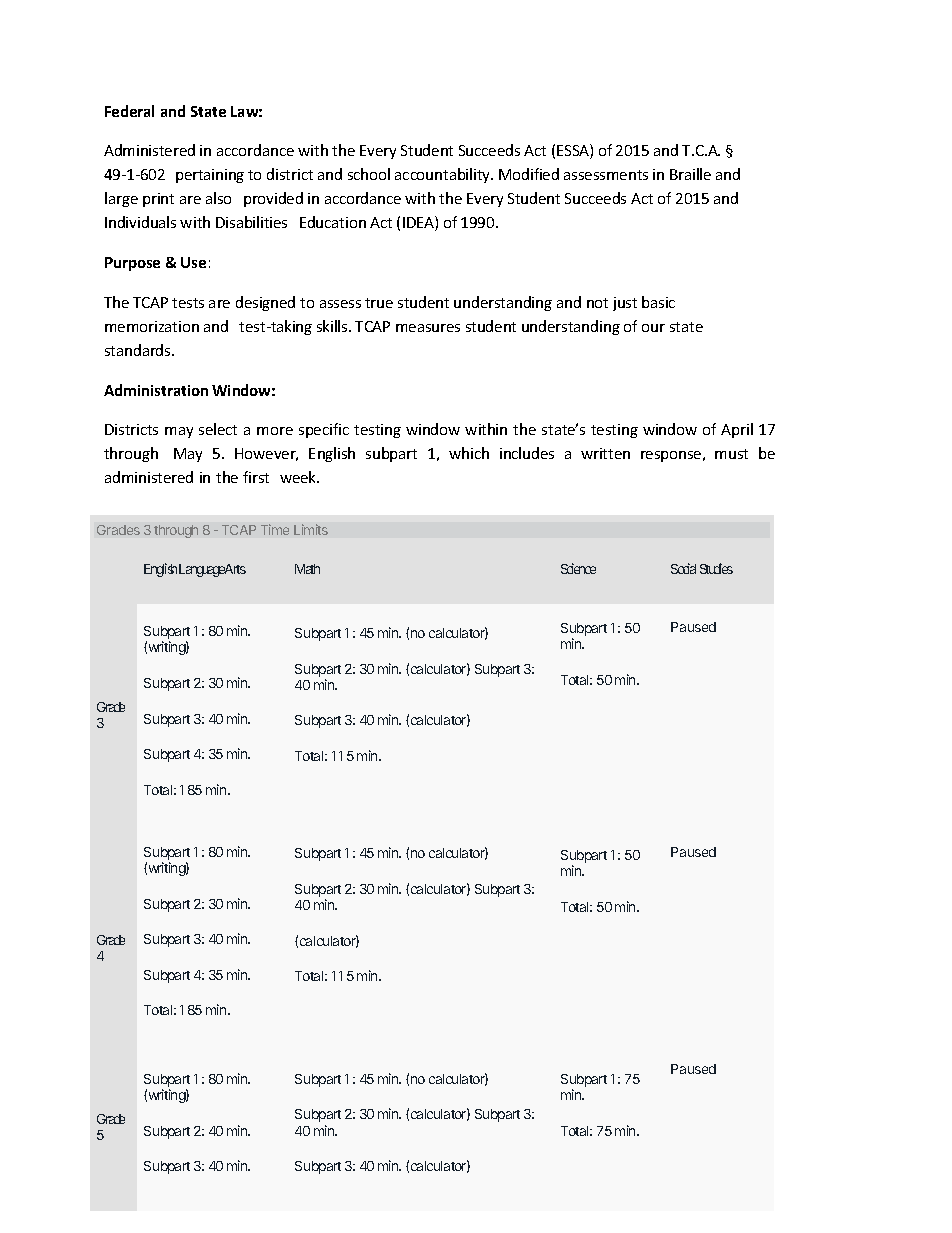 The image size is (952, 1233). What do you see at coordinates (275, 529) in the screenshot?
I see `Time` at bounding box center [275, 529].
